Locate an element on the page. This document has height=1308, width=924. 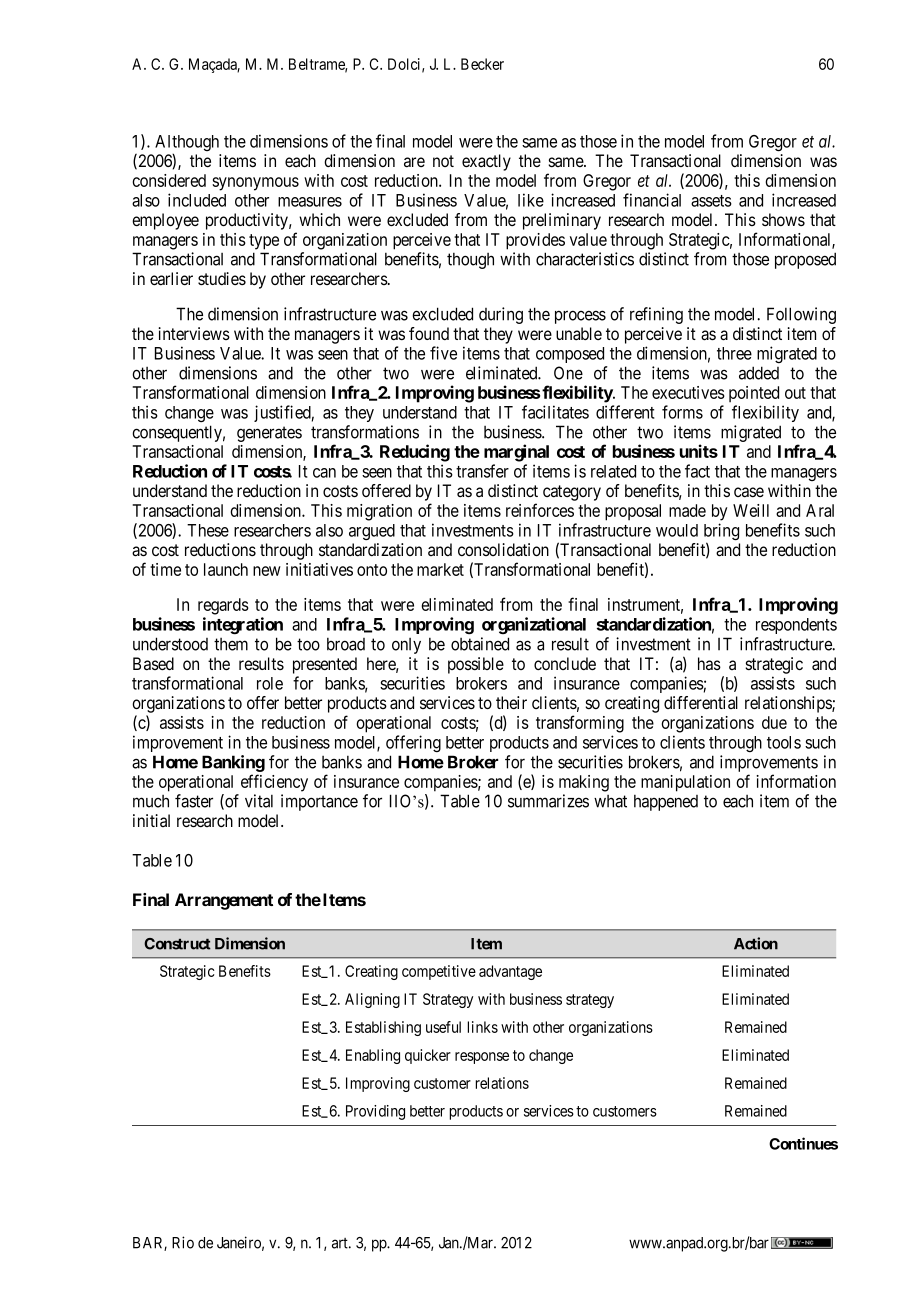
response is located at coordinates (482, 1058).
